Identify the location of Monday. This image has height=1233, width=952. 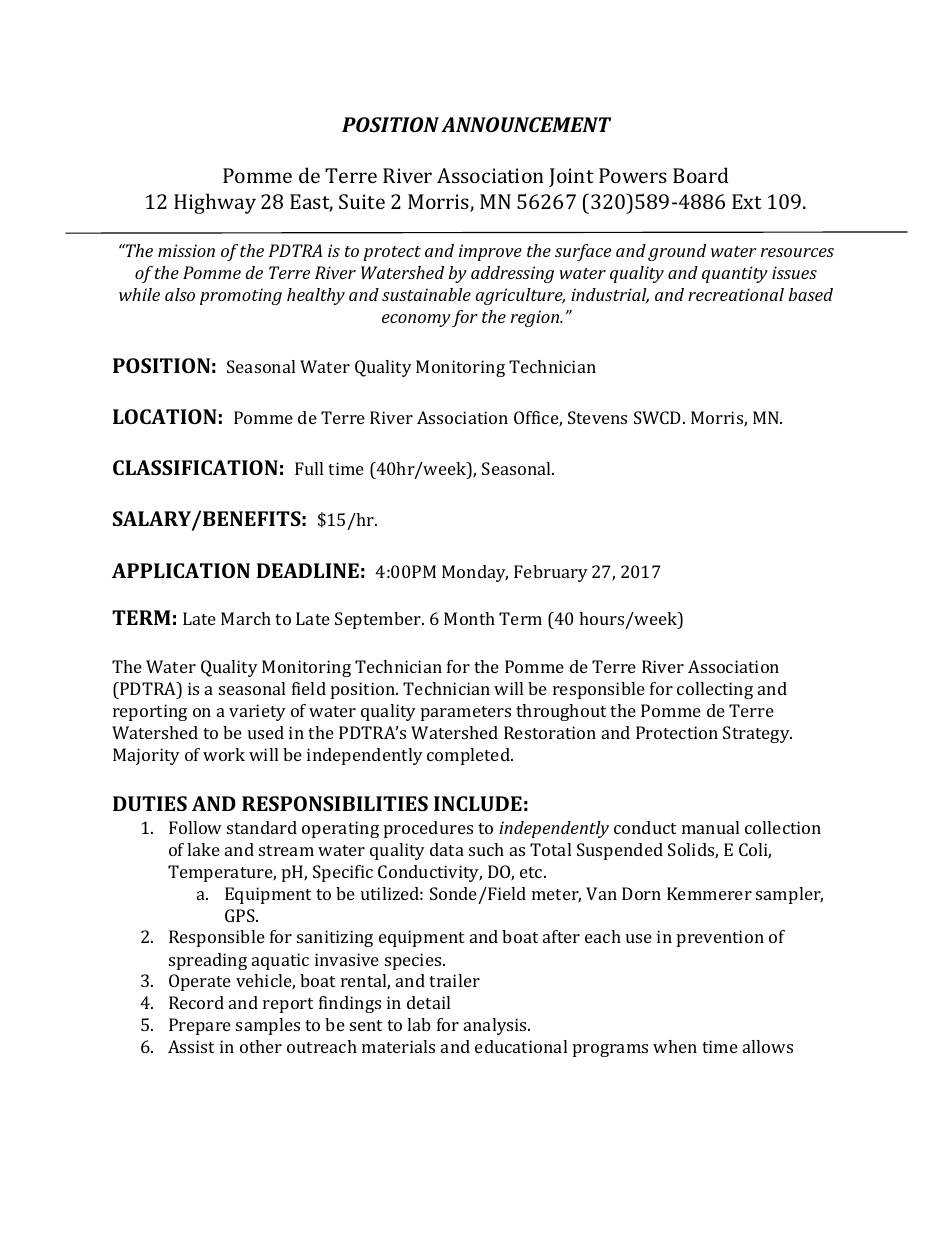
(475, 573).
